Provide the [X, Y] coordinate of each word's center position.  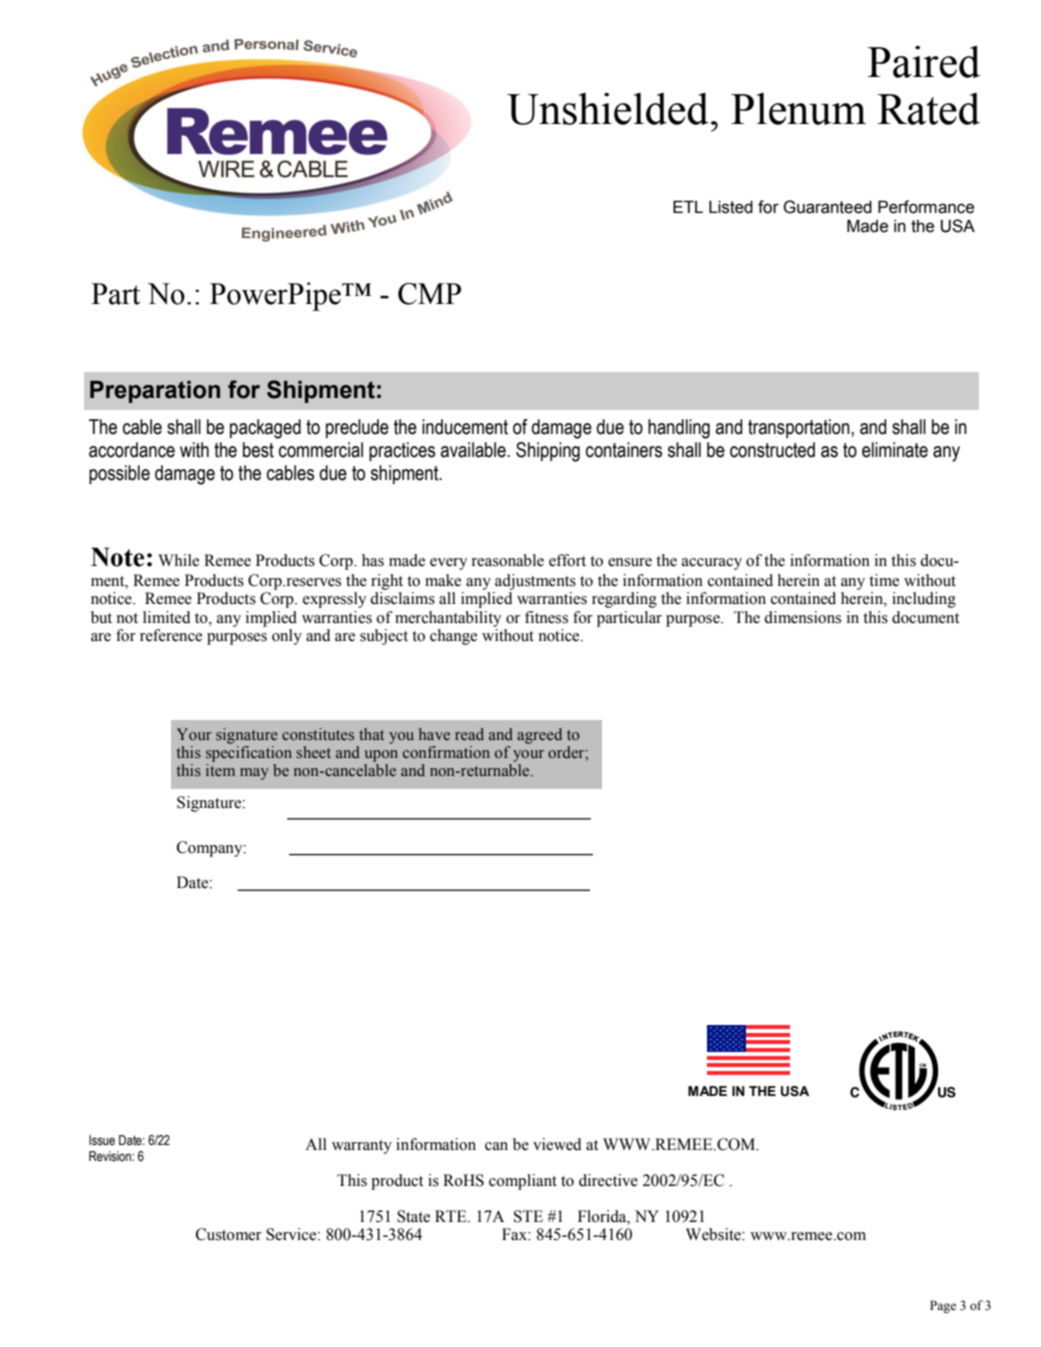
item [220, 769]
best [258, 450]
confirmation [446, 752]
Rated [928, 109]
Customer [229, 1234]
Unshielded [608, 109]
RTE [452, 1216]
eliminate [895, 450]
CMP [429, 294]
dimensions [802, 617]
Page [943, 1306]
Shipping [548, 452]
